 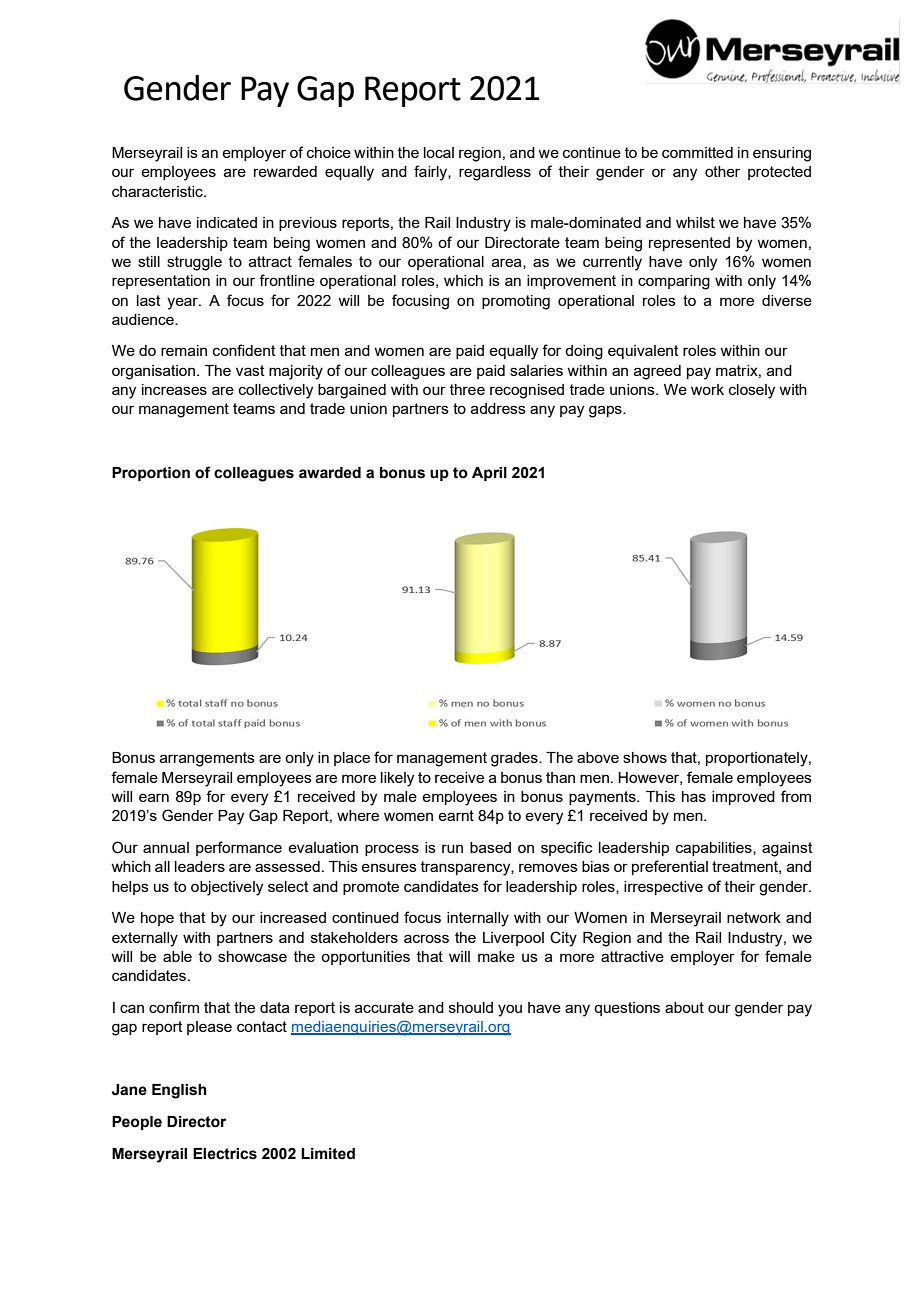 I want to click on closely, so click(x=752, y=391).
